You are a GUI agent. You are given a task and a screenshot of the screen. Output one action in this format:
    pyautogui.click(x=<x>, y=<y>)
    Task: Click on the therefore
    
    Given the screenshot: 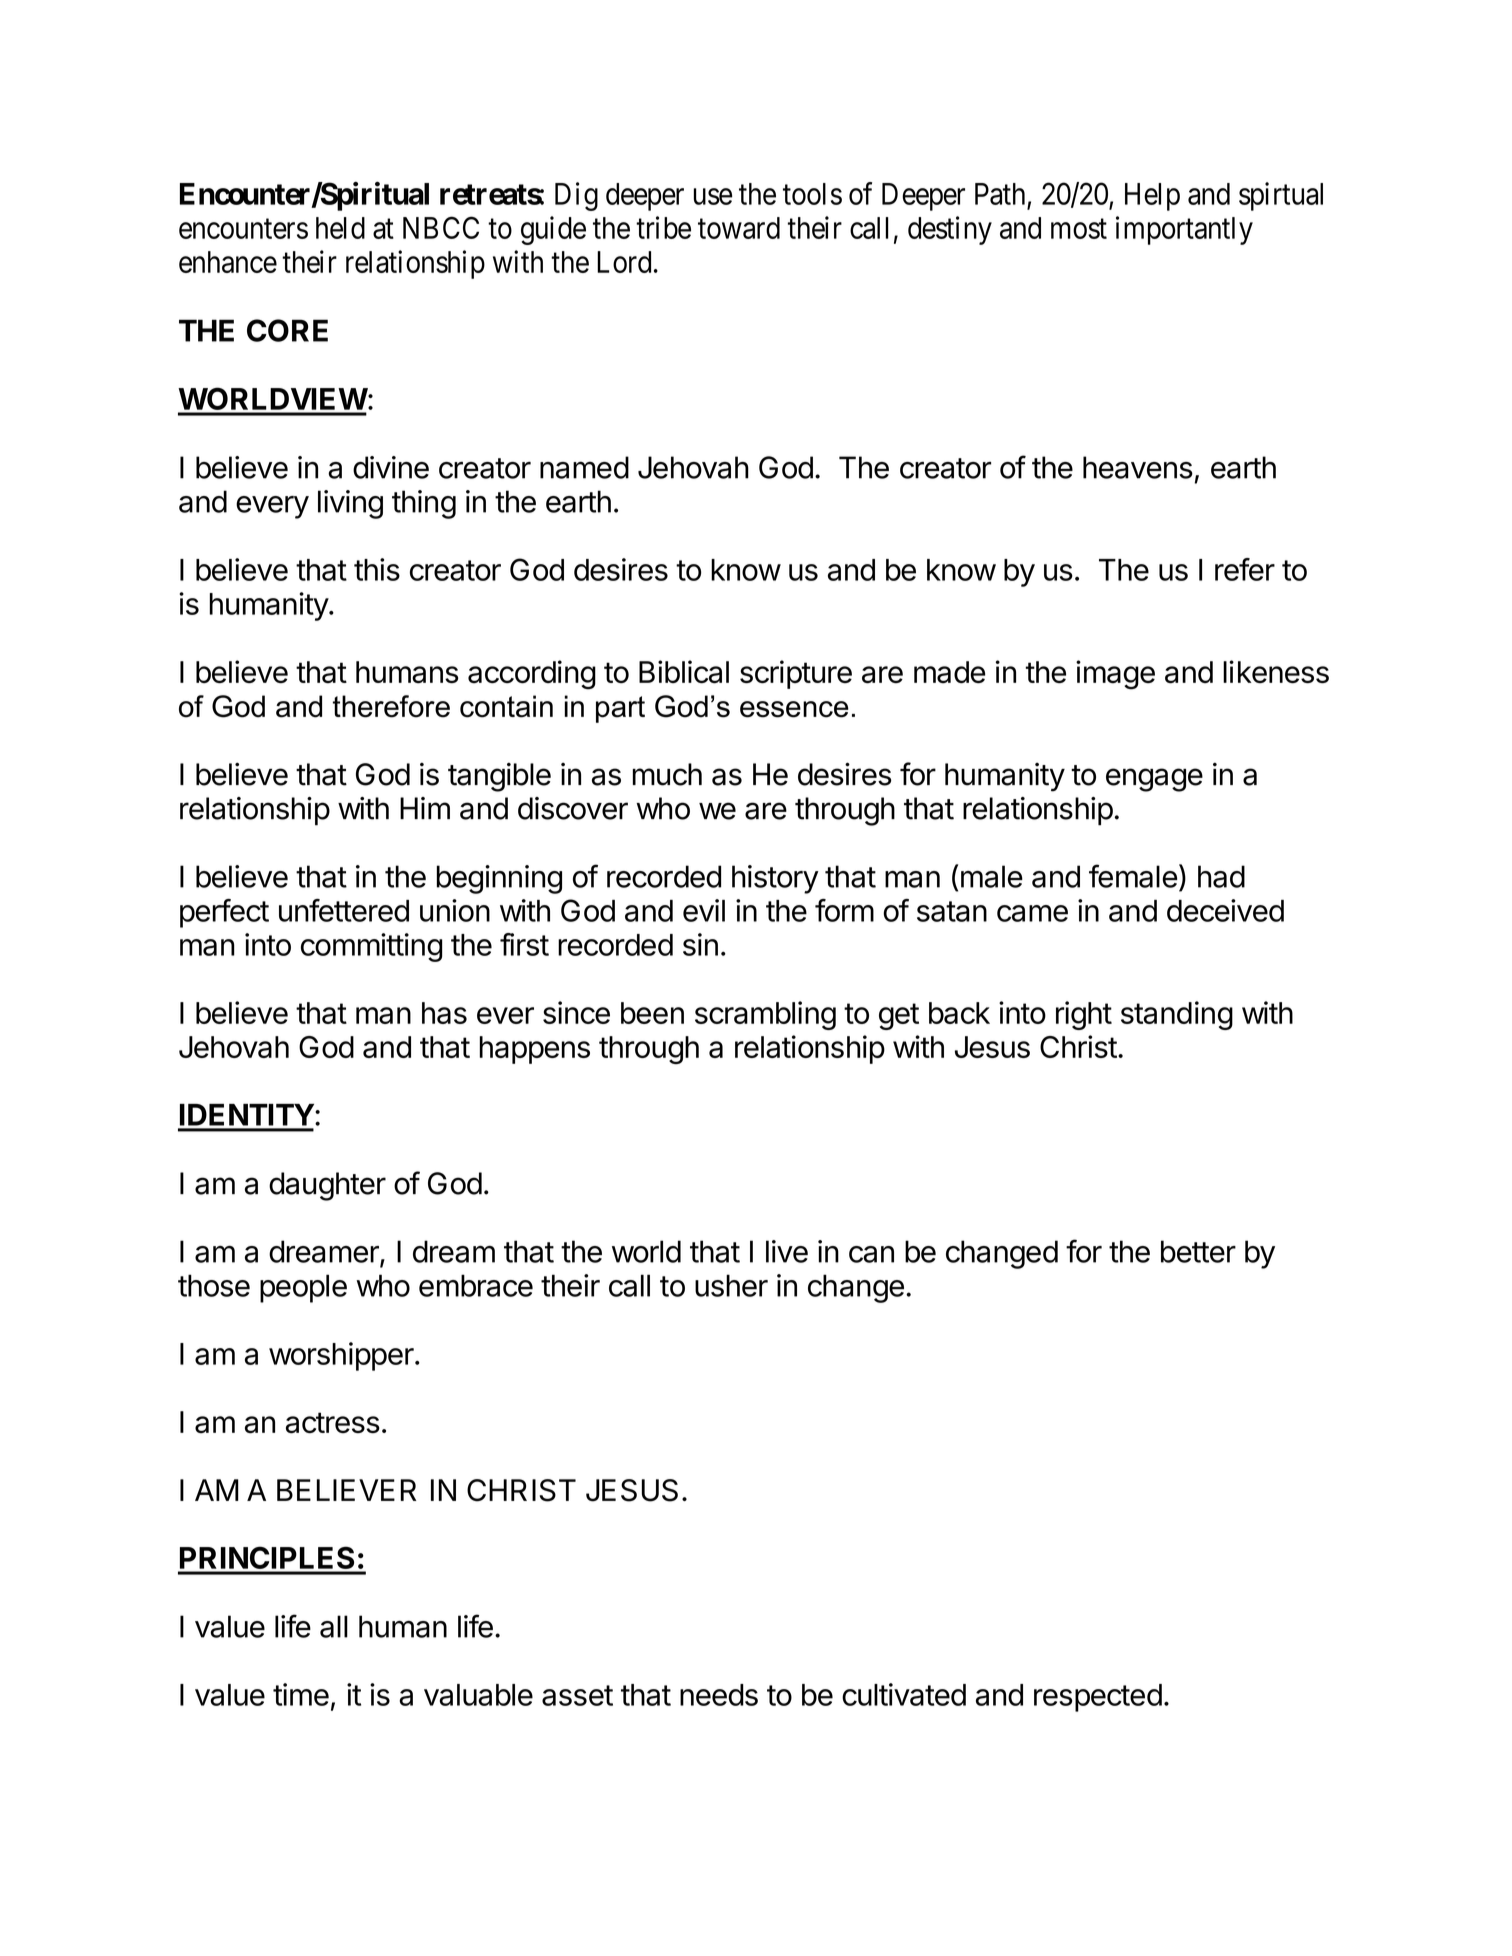 What is the action you would take?
    pyautogui.click(x=391, y=706)
